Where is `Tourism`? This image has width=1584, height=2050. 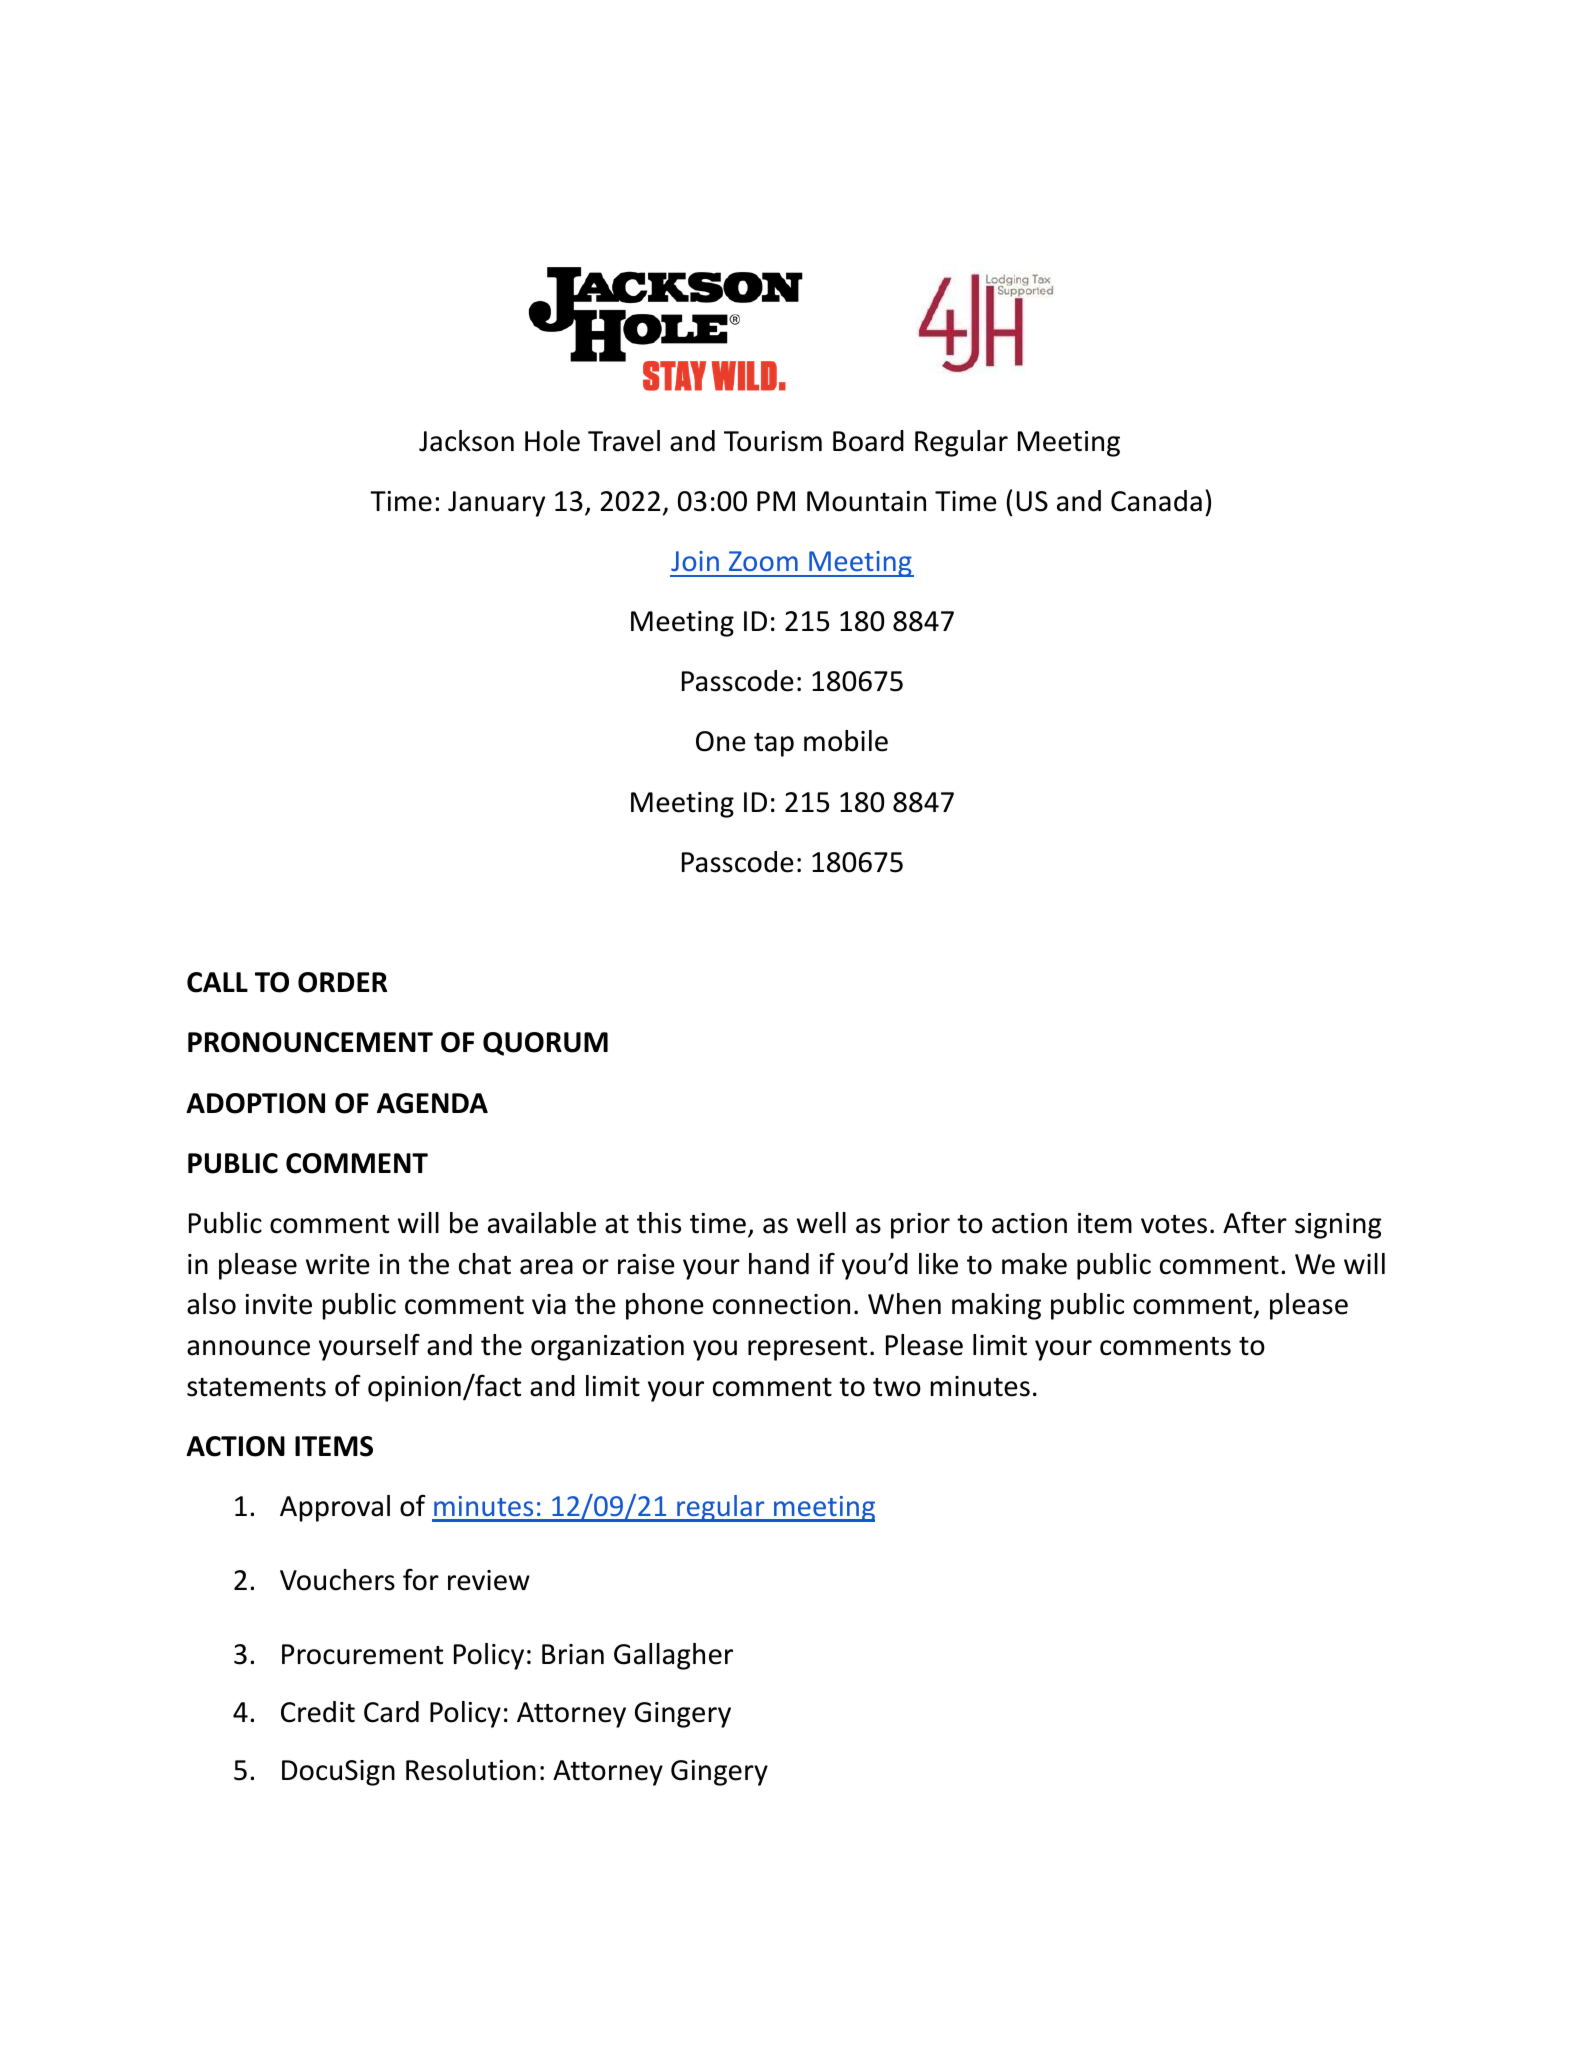
Tourism is located at coordinates (773, 441).
